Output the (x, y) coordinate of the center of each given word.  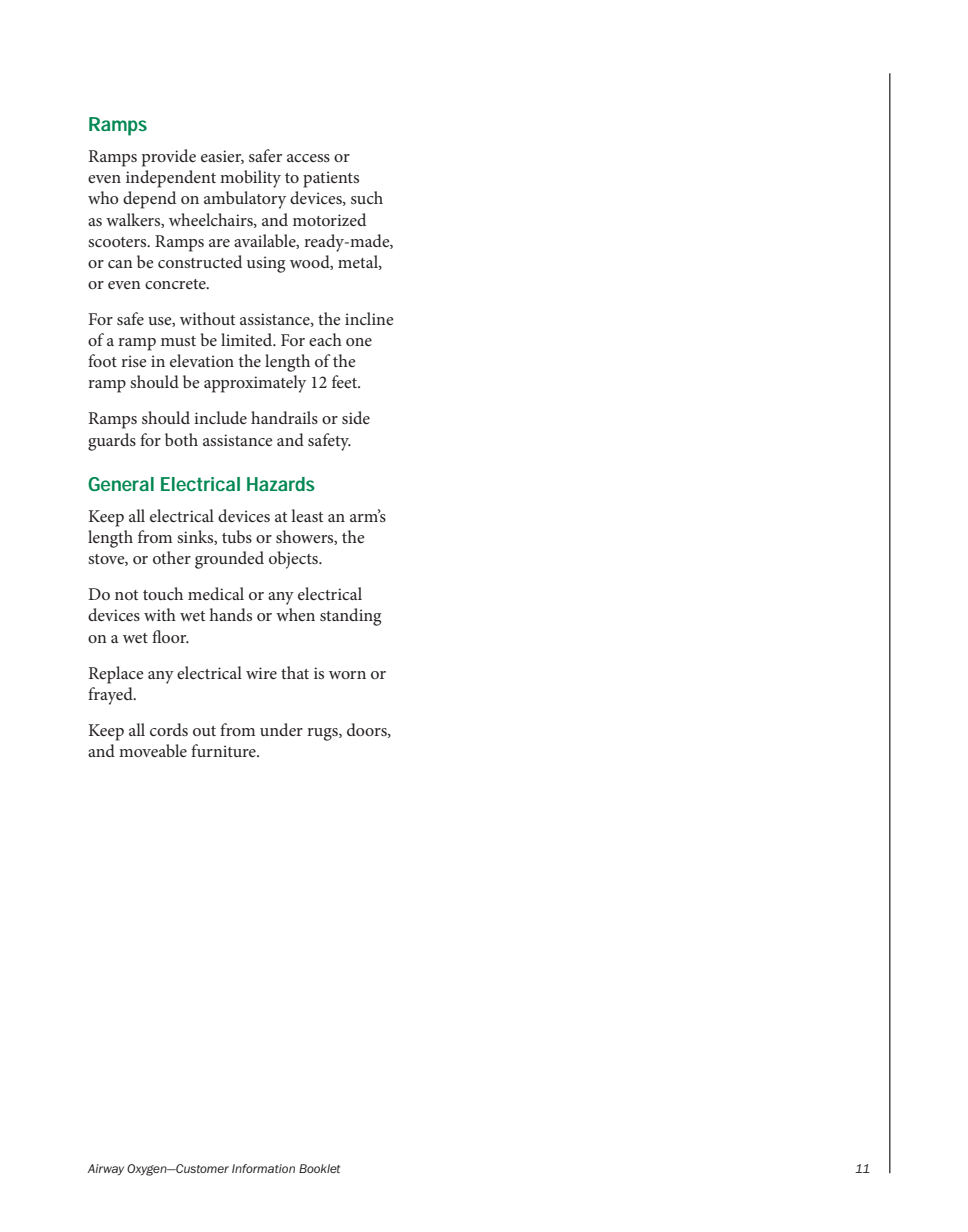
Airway (105, 1169)
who (103, 197)
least (307, 515)
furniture (224, 750)
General (121, 484)
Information (263, 1168)
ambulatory (245, 200)
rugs (323, 734)
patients (331, 179)
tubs (237, 536)
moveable (153, 750)
